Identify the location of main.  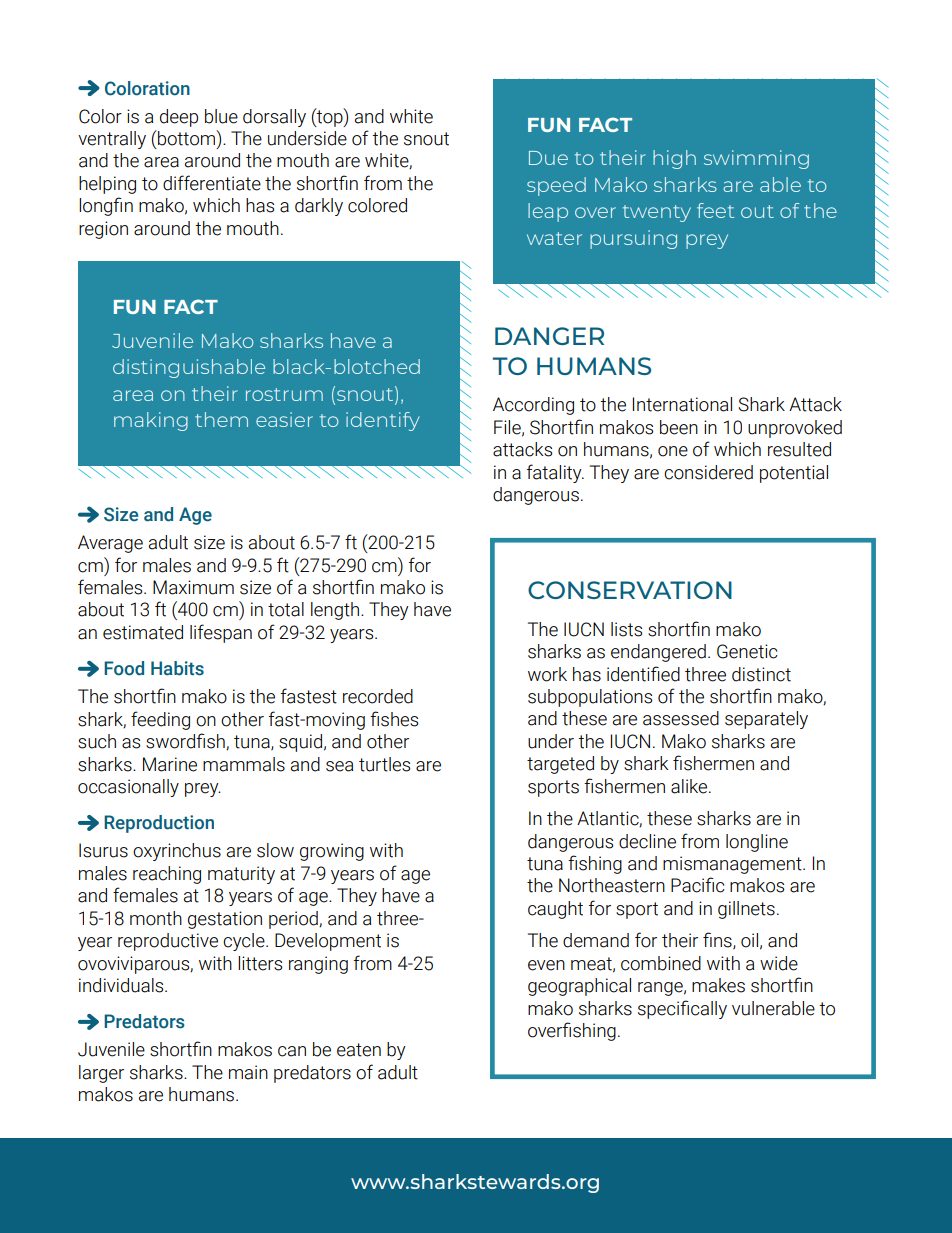
(248, 1072).
